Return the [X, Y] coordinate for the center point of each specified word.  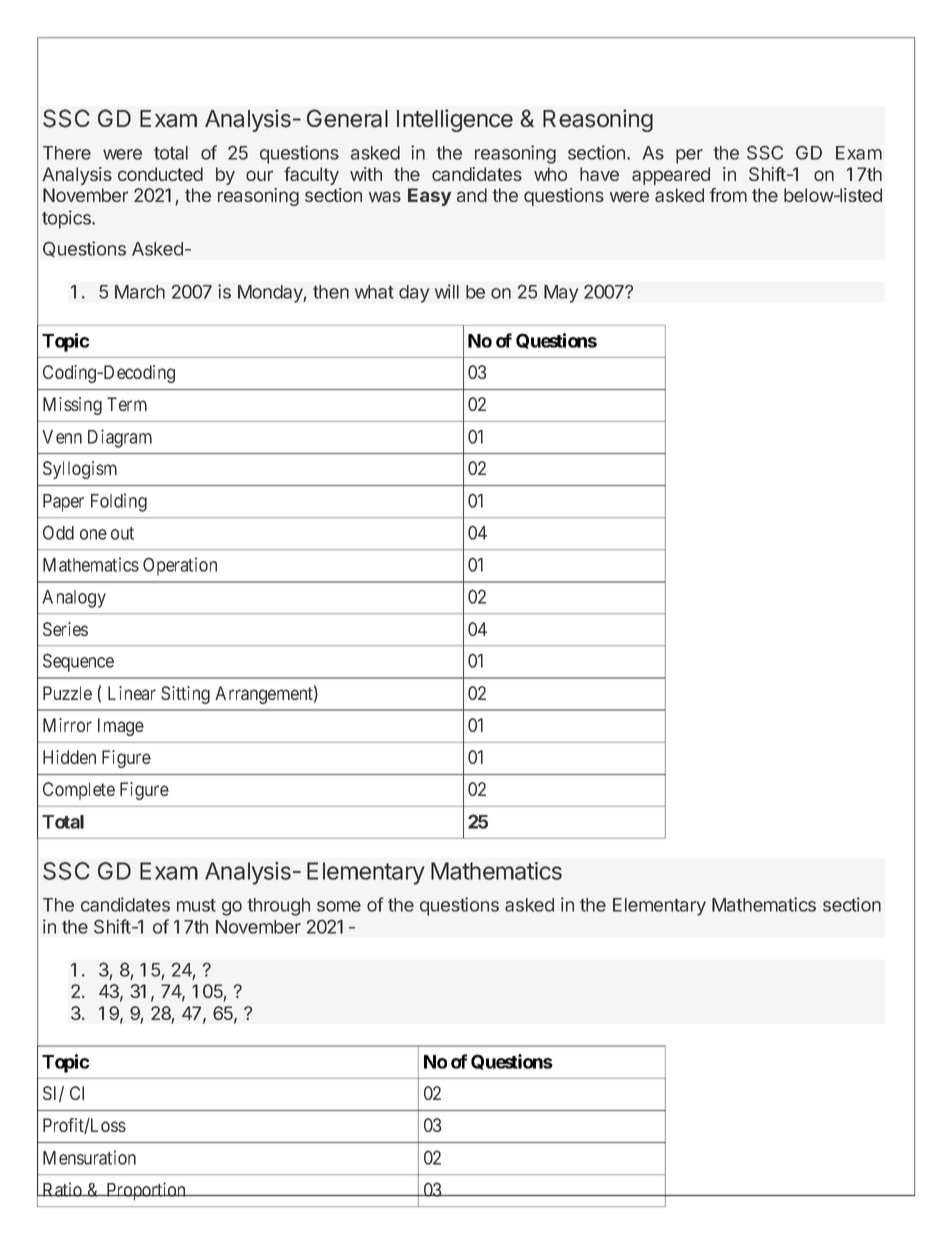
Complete [79, 791]
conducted [160, 174]
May [561, 294]
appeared [671, 176]
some [339, 906]
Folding [119, 502]
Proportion [146, 1191]
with [366, 174]
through [278, 907]
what [374, 292]
